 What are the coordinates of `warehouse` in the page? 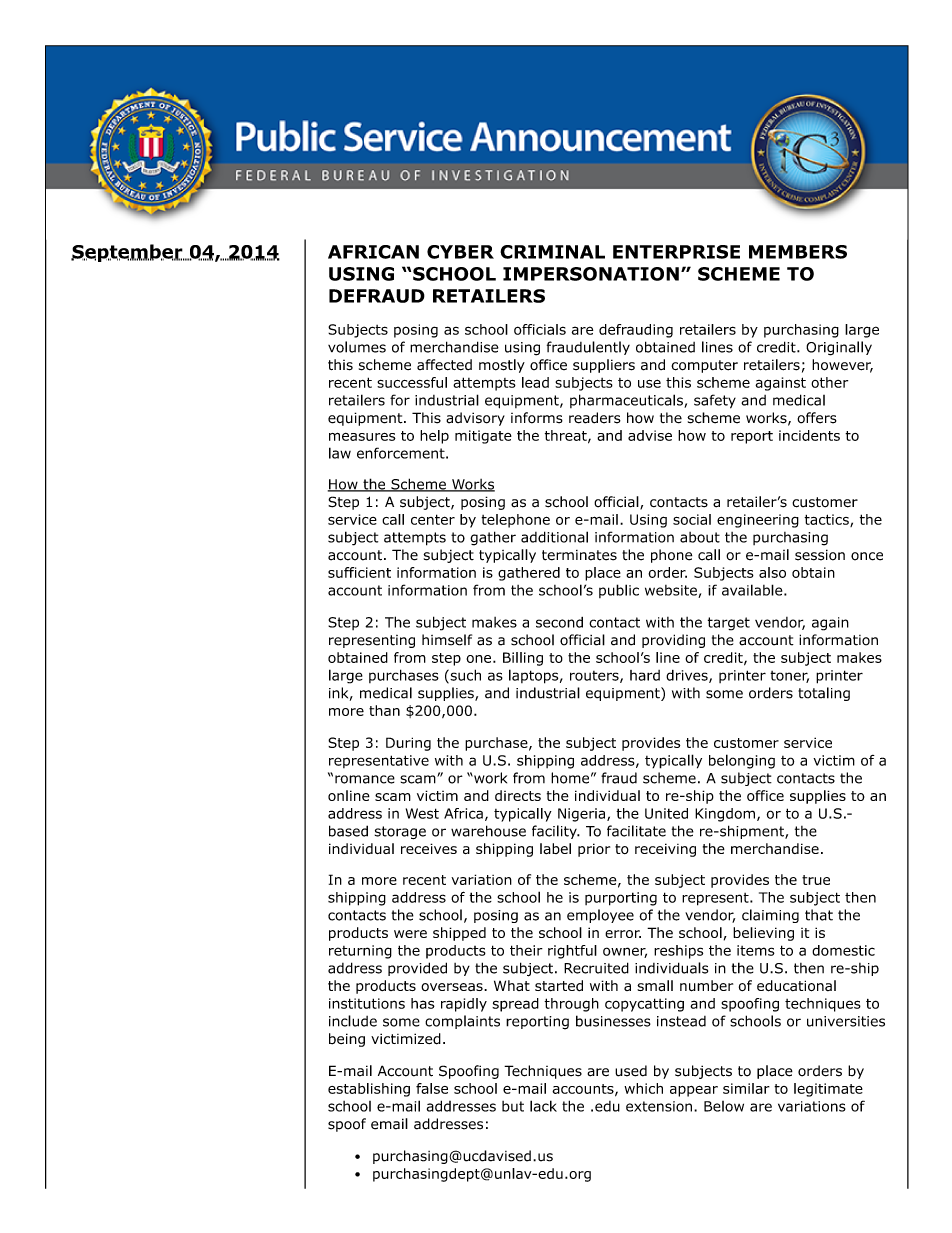 It's located at (488, 831).
